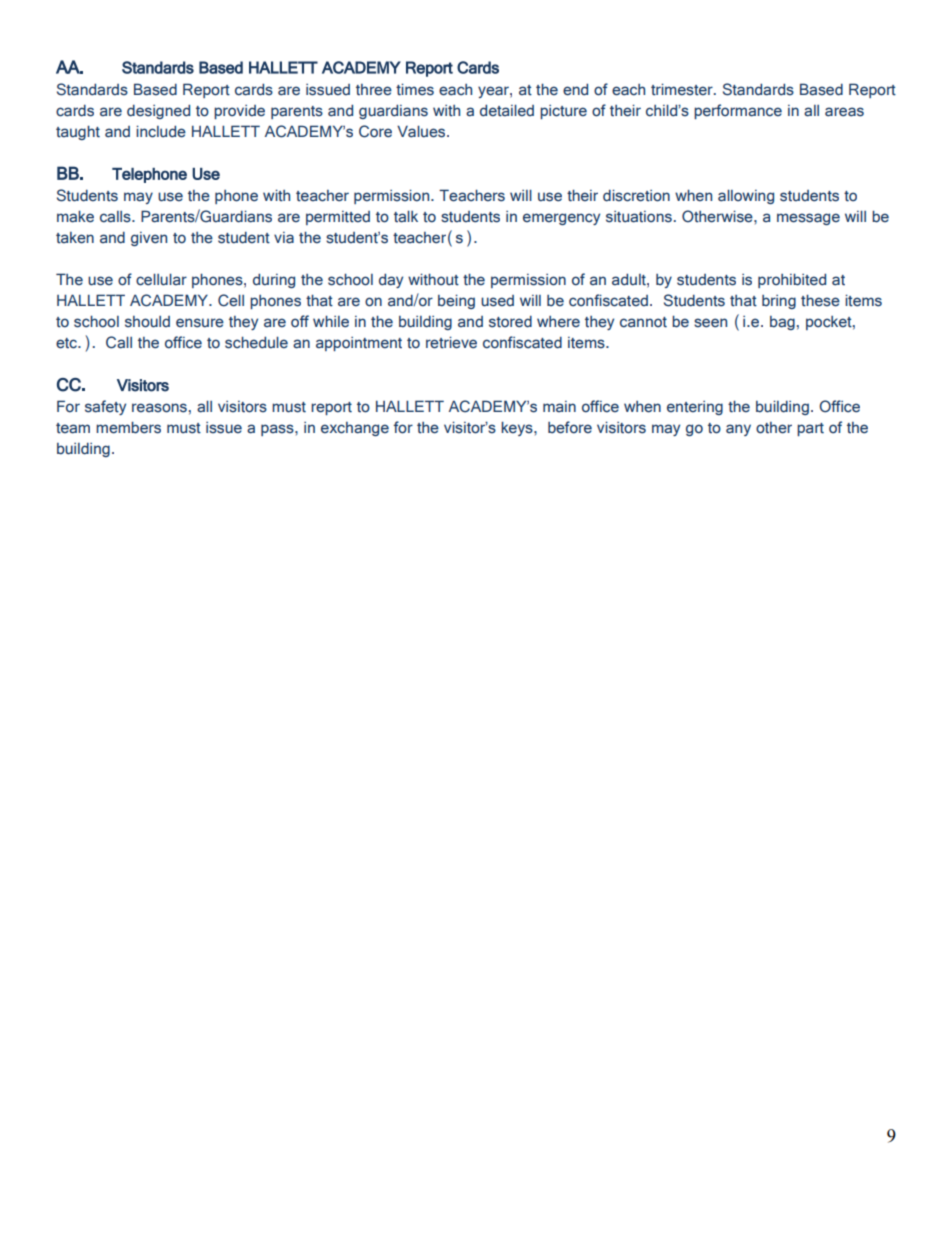 The width and height of the page is (952, 1233). Describe the element at coordinates (158, 111) in the page. I see `designed` at that location.
